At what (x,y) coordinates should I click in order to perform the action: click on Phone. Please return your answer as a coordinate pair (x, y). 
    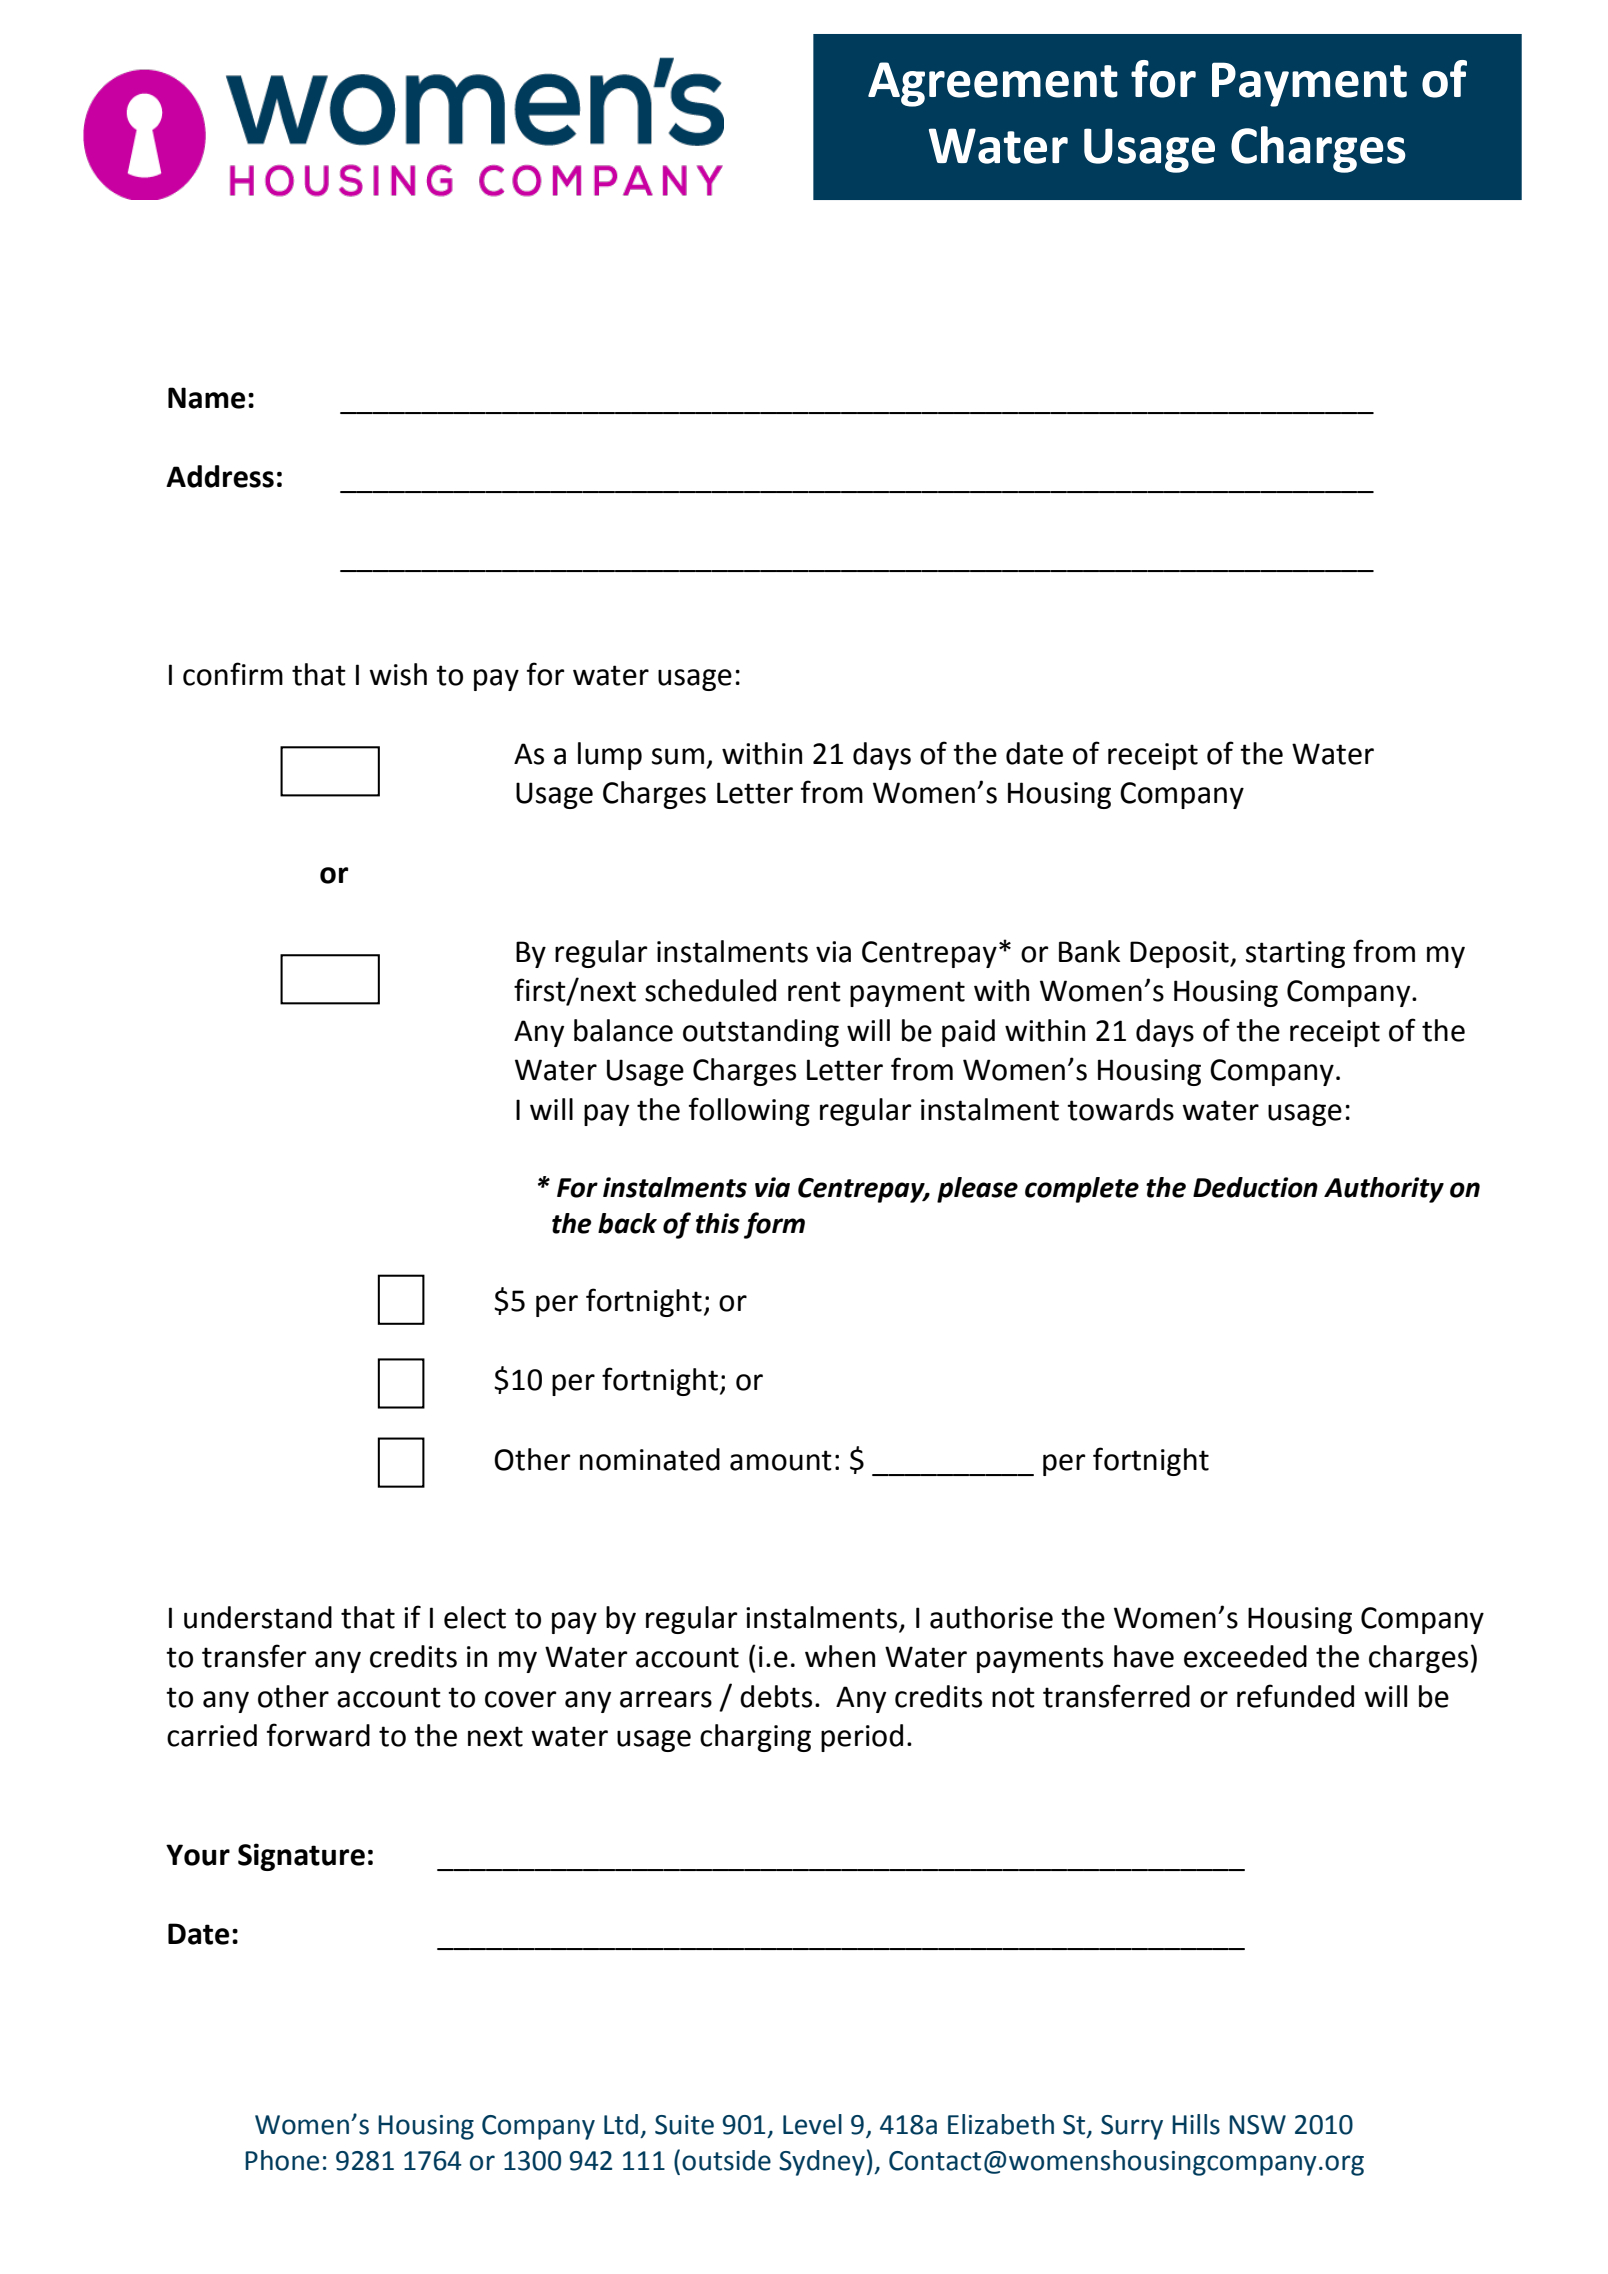
    Looking at the image, I should click on (282, 2160).
